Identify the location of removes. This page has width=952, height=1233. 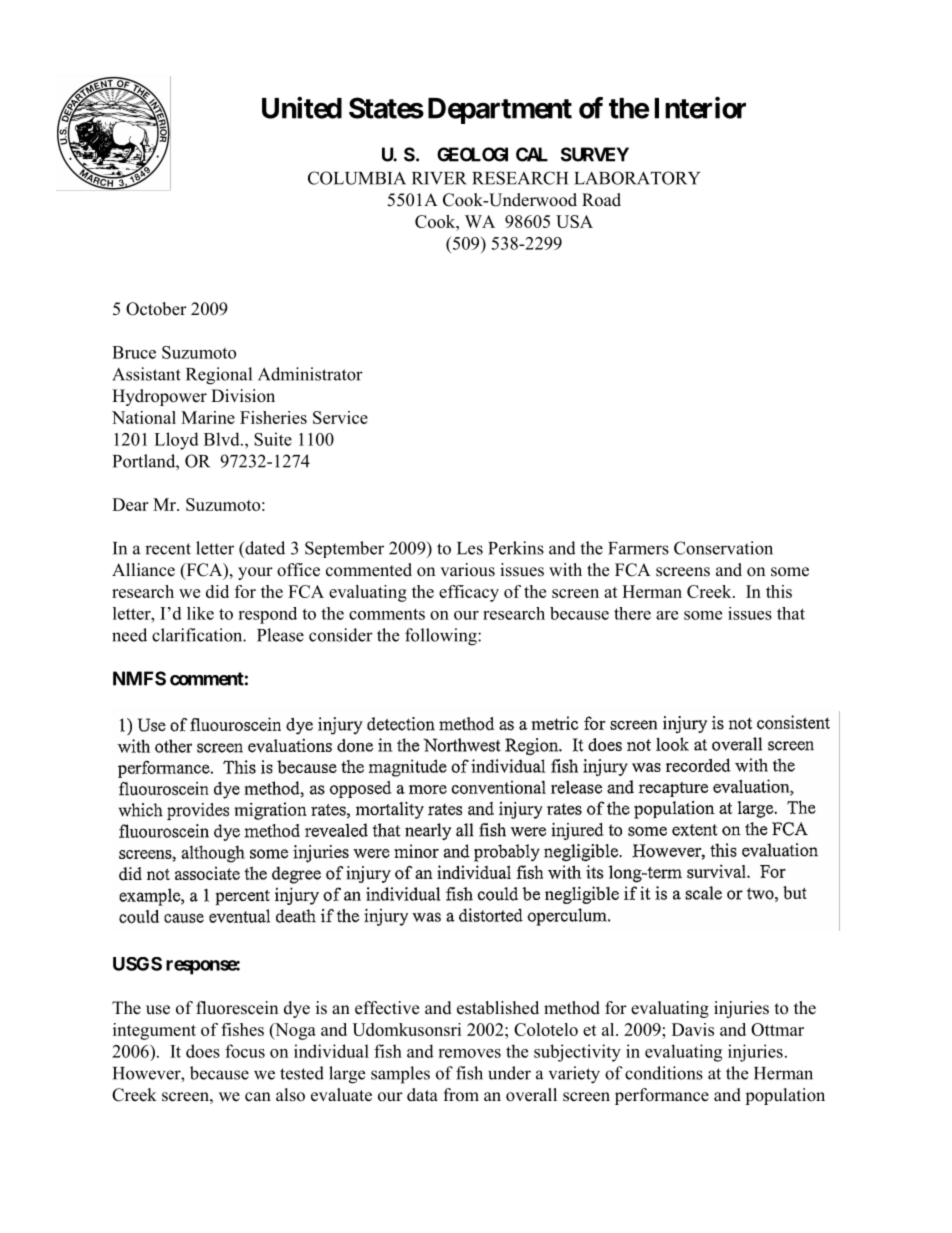
(469, 1053).
